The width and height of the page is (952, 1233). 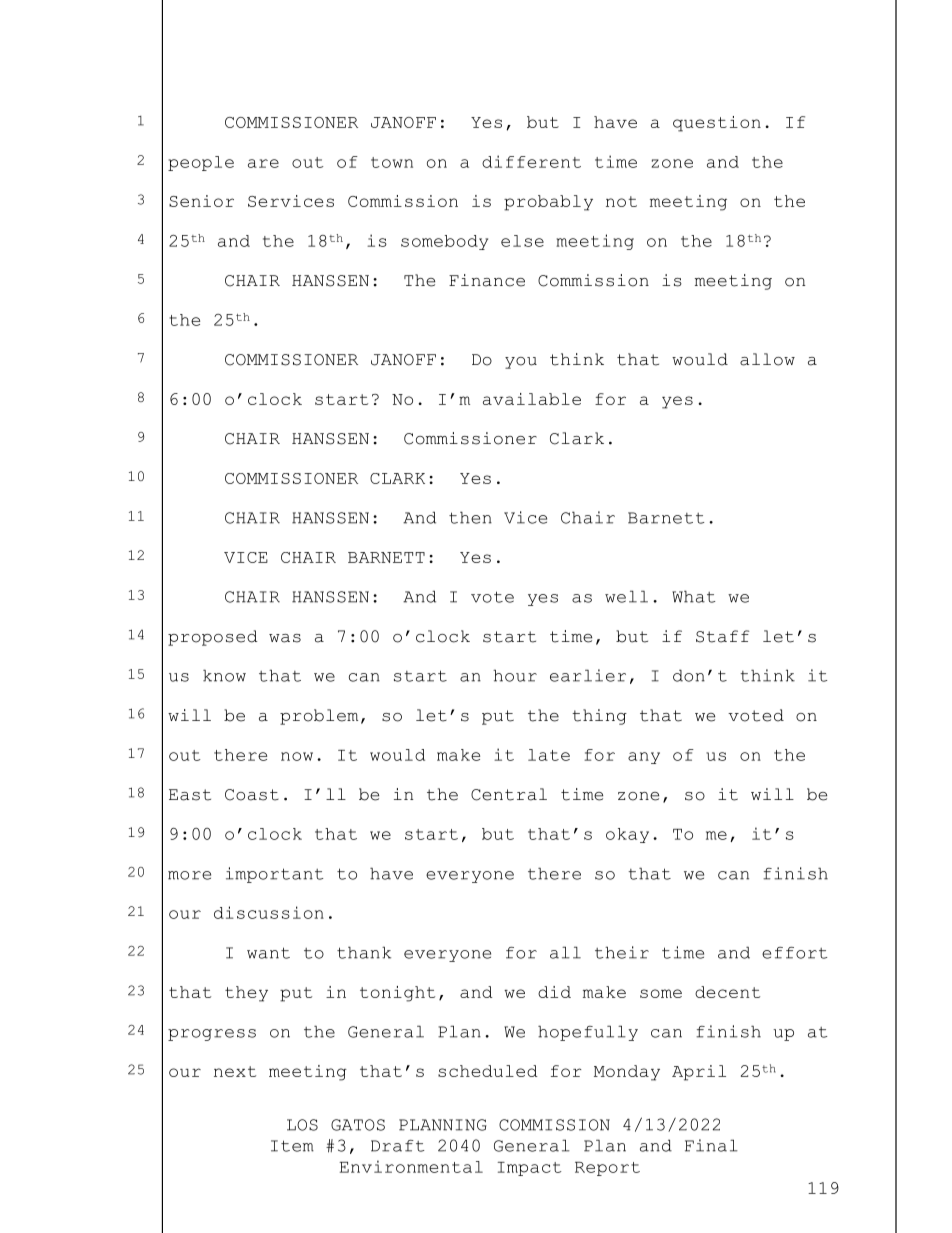 I want to click on Item, so click(x=292, y=1146).
